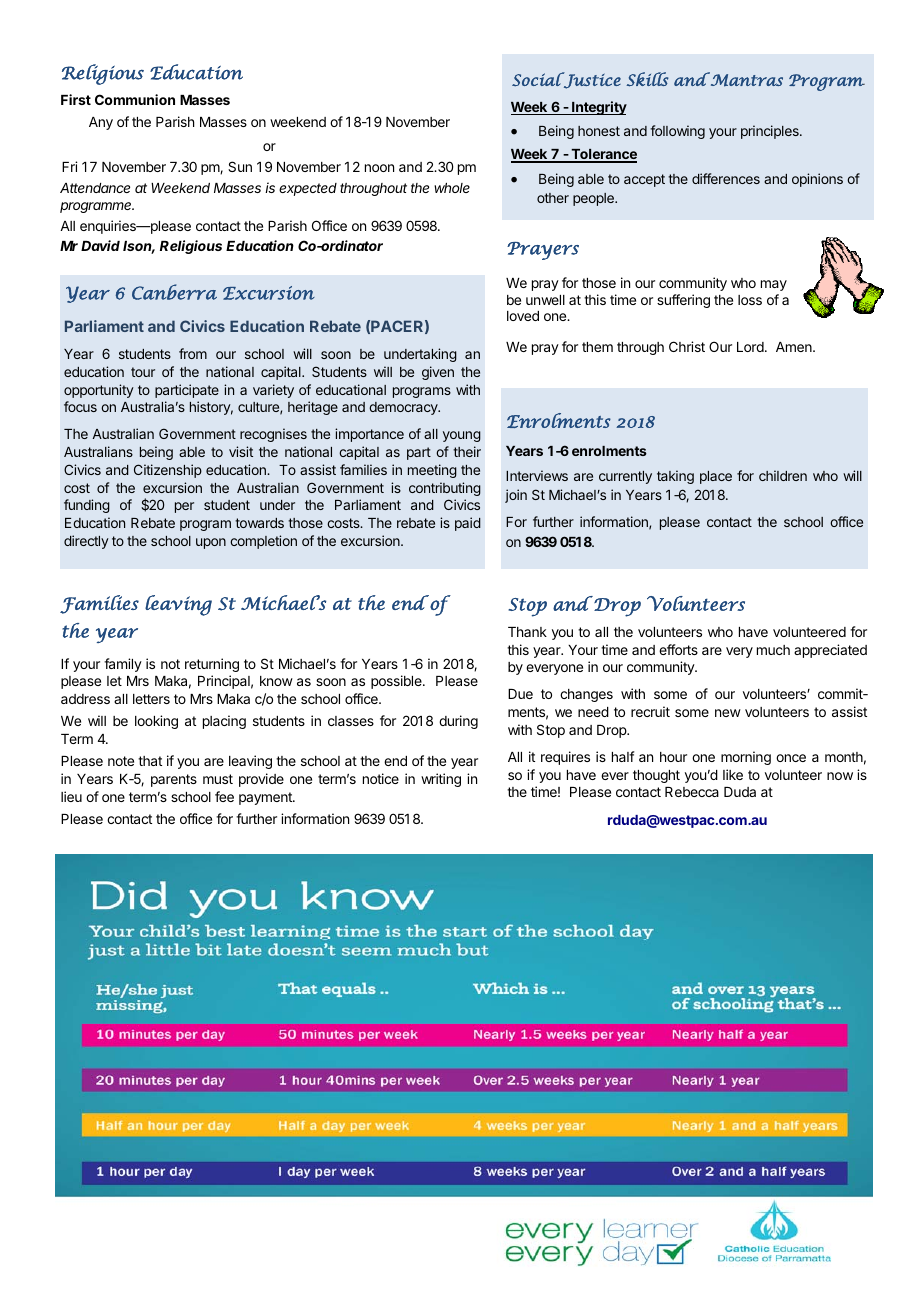 The image size is (924, 1308). Describe the element at coordinates (591, 80) in the screenshot. I see `Justice` at that location.
